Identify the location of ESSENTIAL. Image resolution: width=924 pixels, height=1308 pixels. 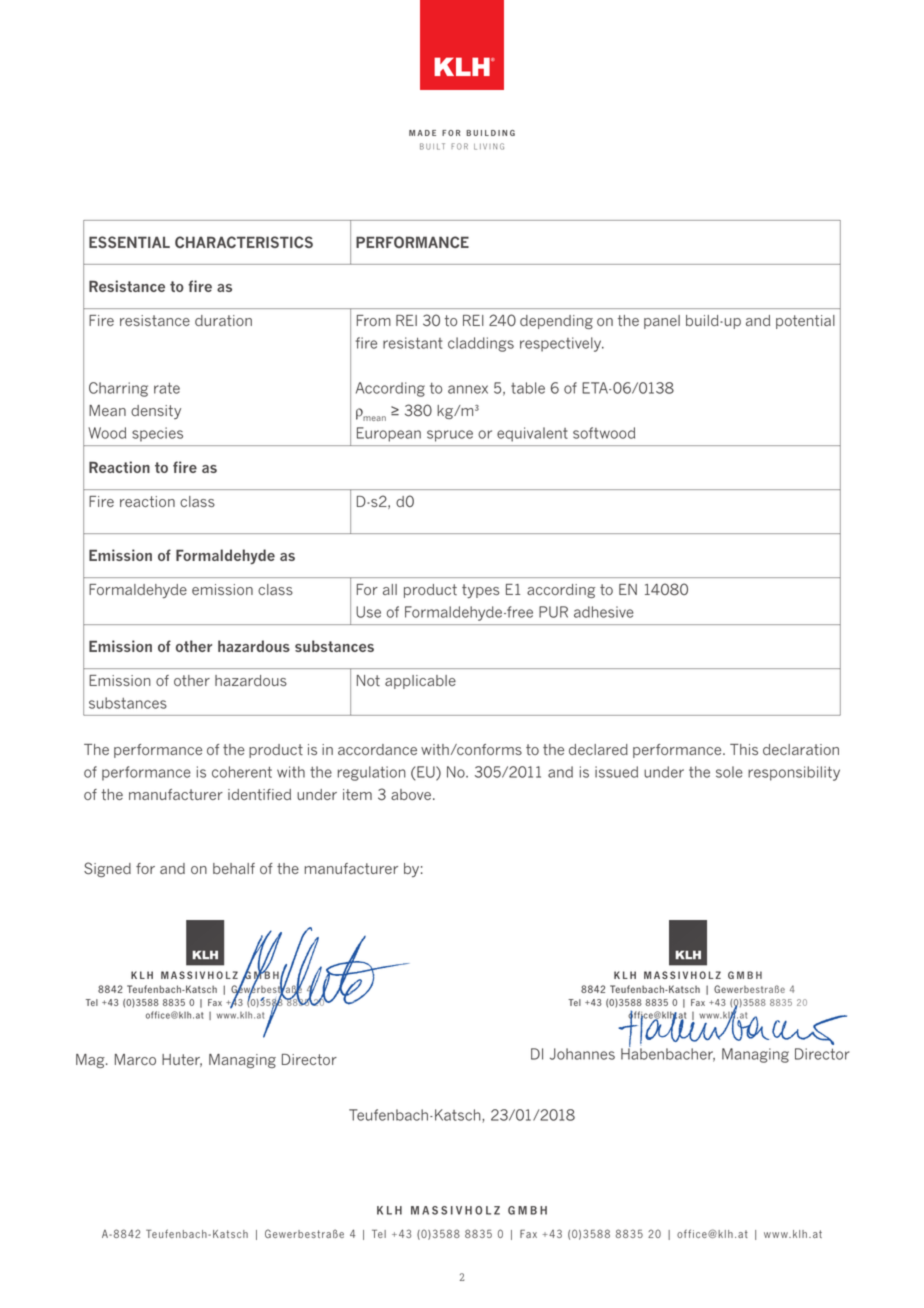
(129, 242).
